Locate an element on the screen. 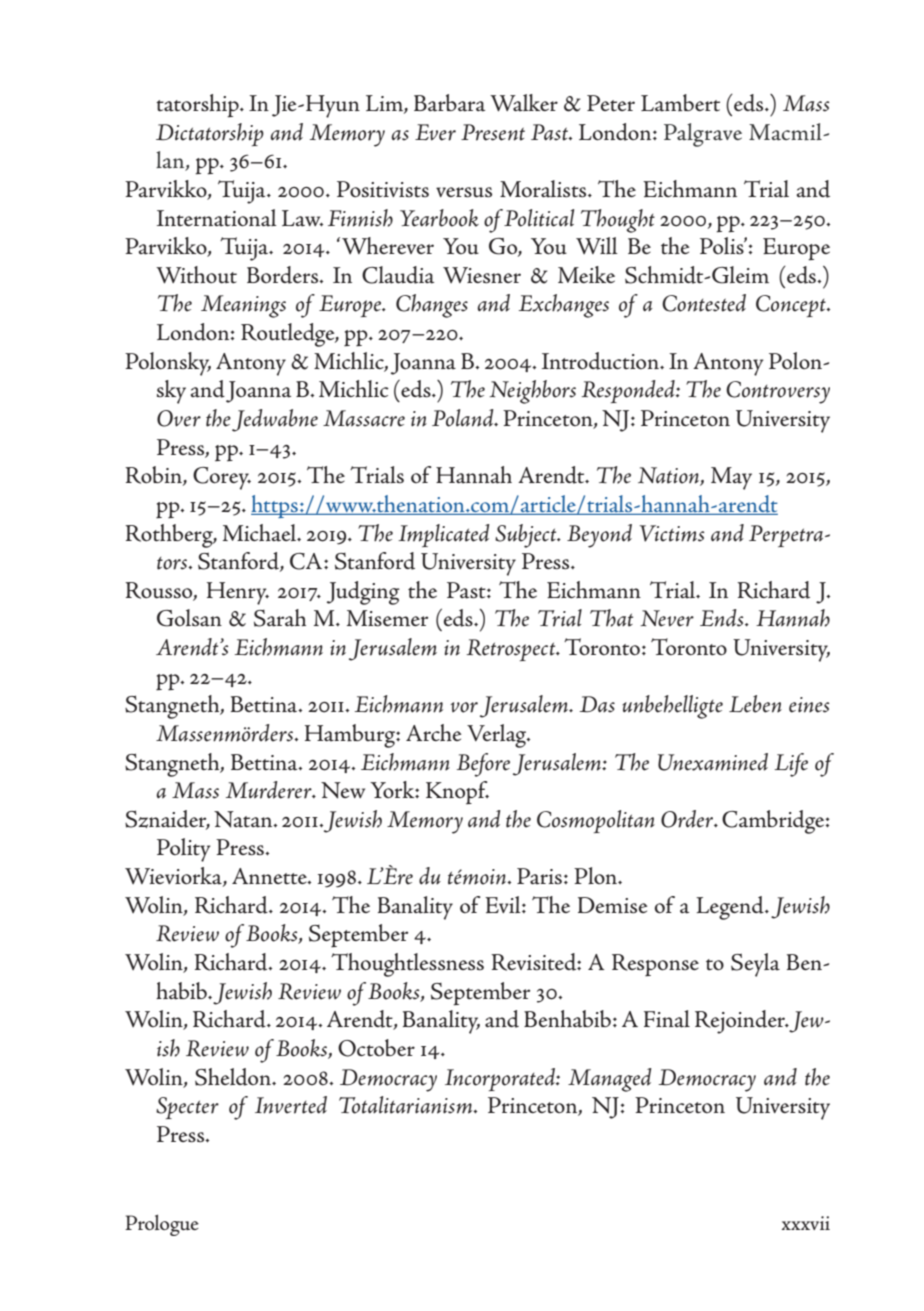 The image size is (924, 1311). Retrospect is located at coordinates (512, 650).
